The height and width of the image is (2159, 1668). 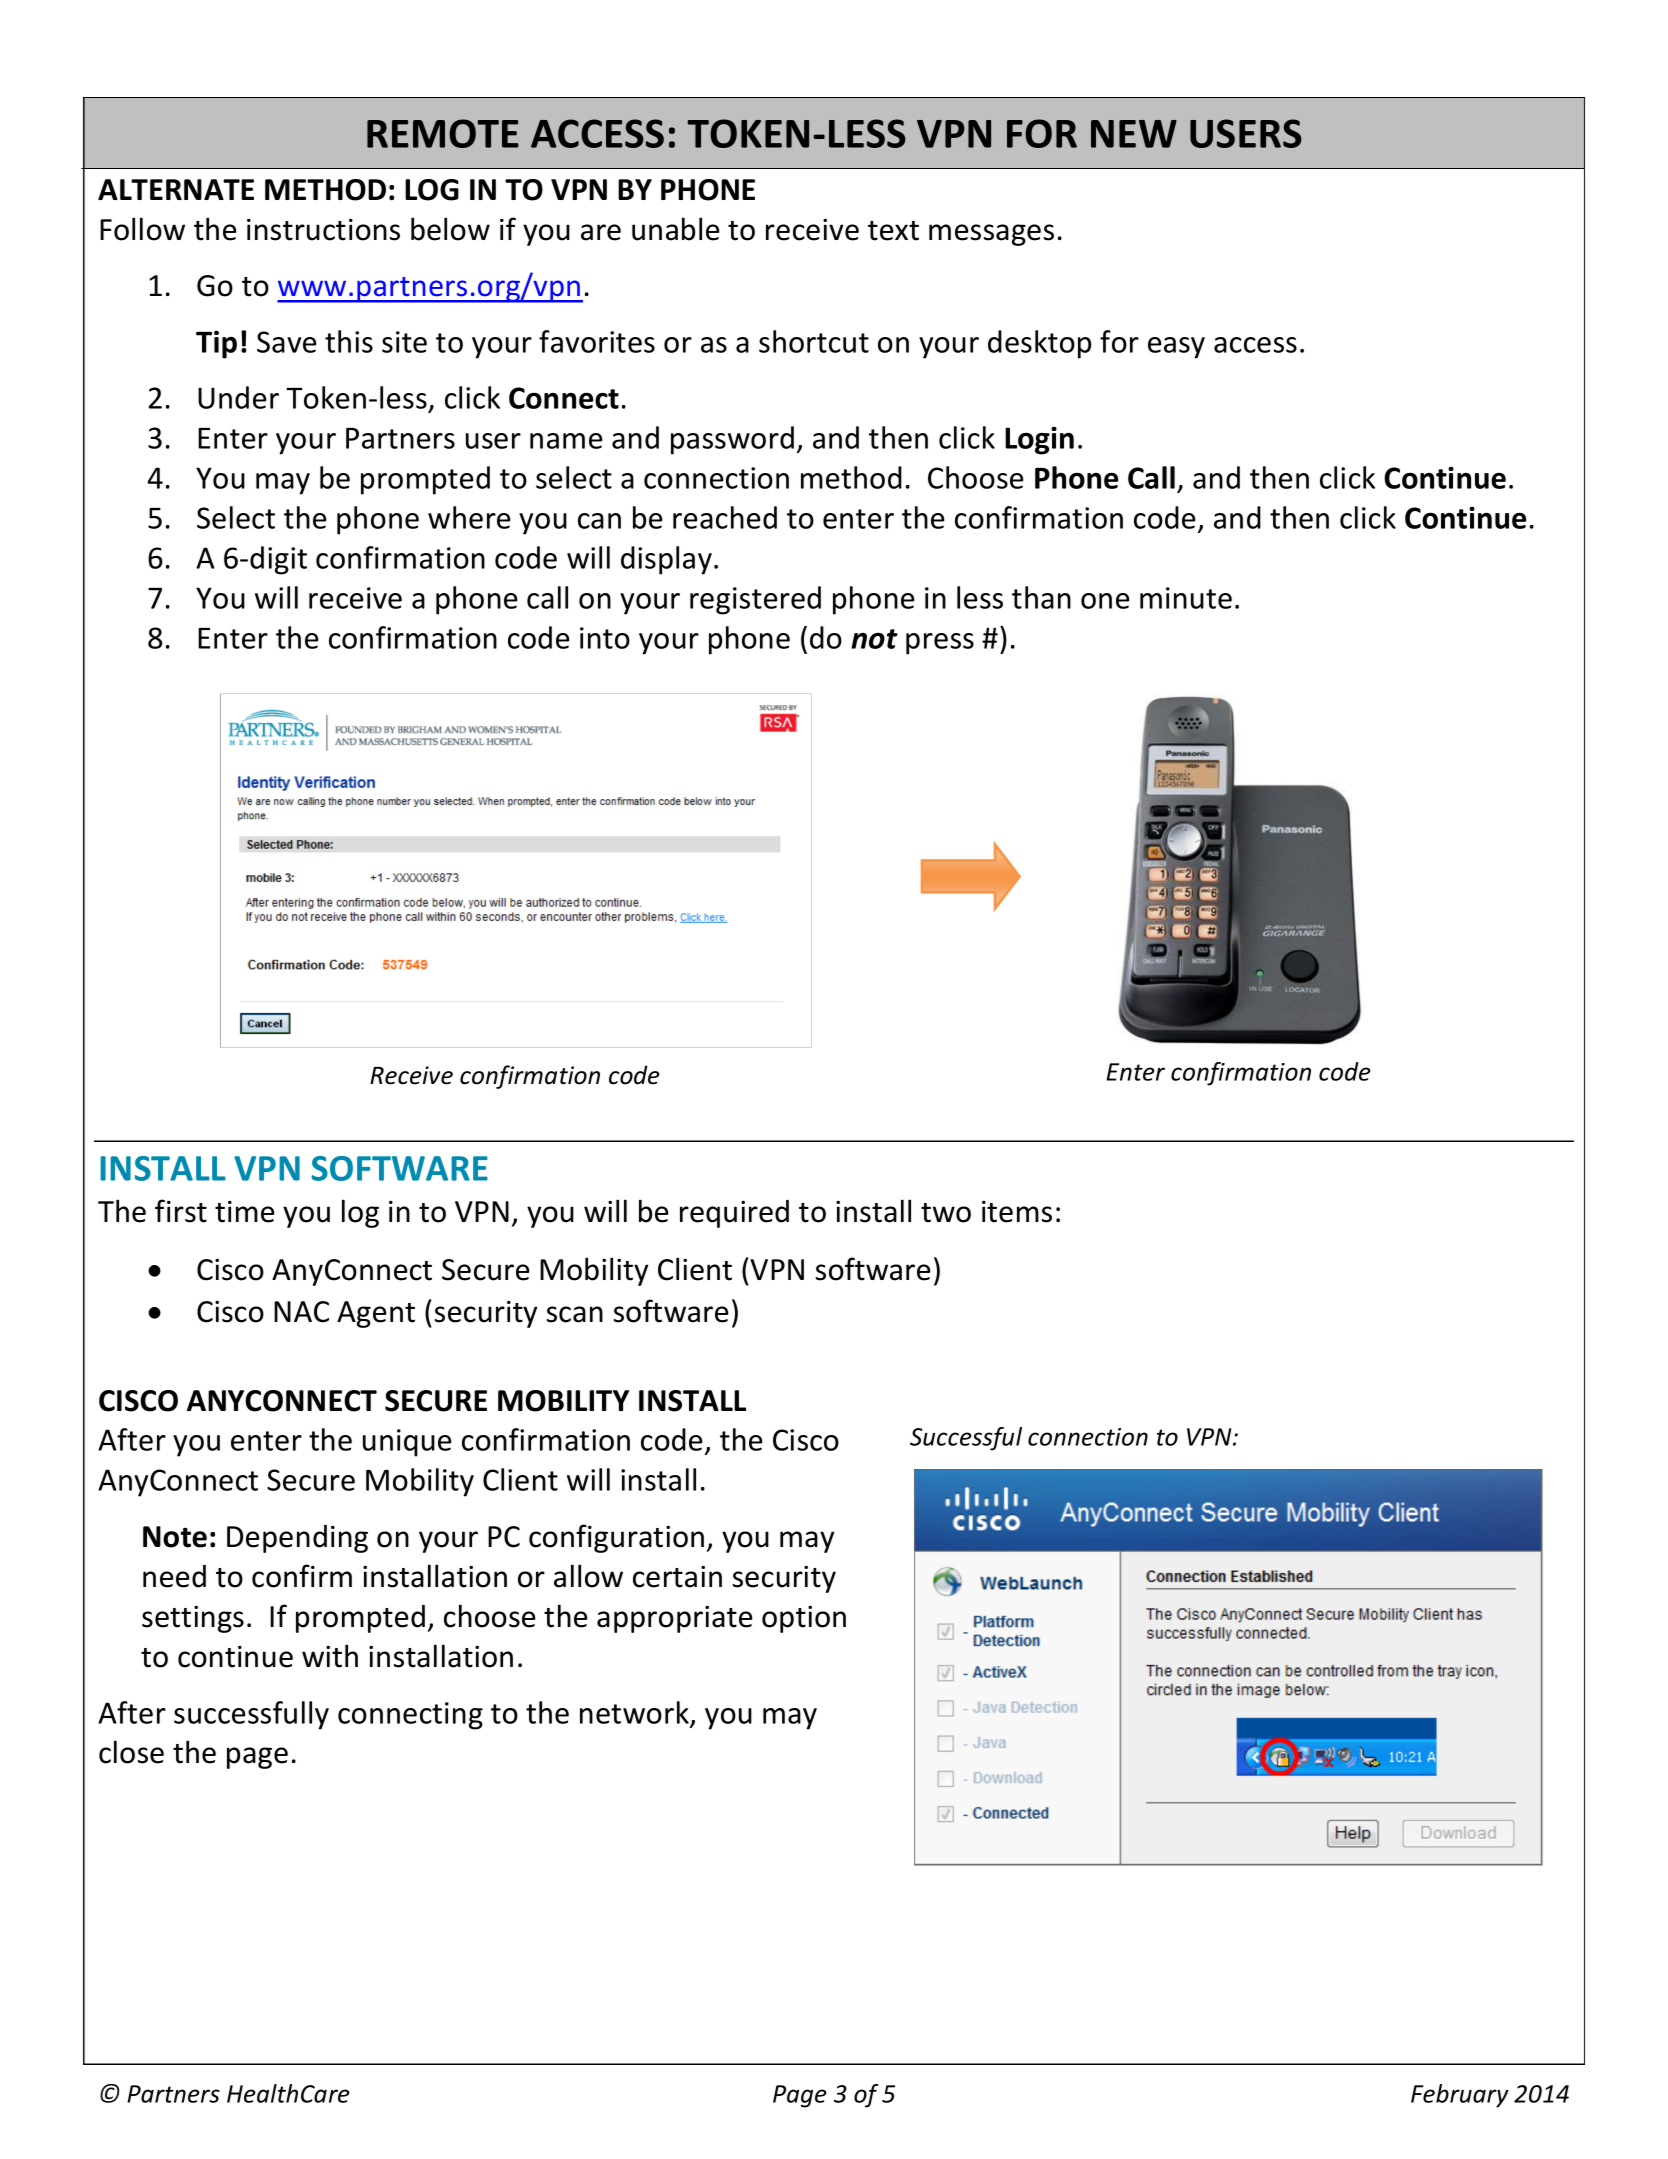 I want to click on NEW, so click(x=1134, y=134).
